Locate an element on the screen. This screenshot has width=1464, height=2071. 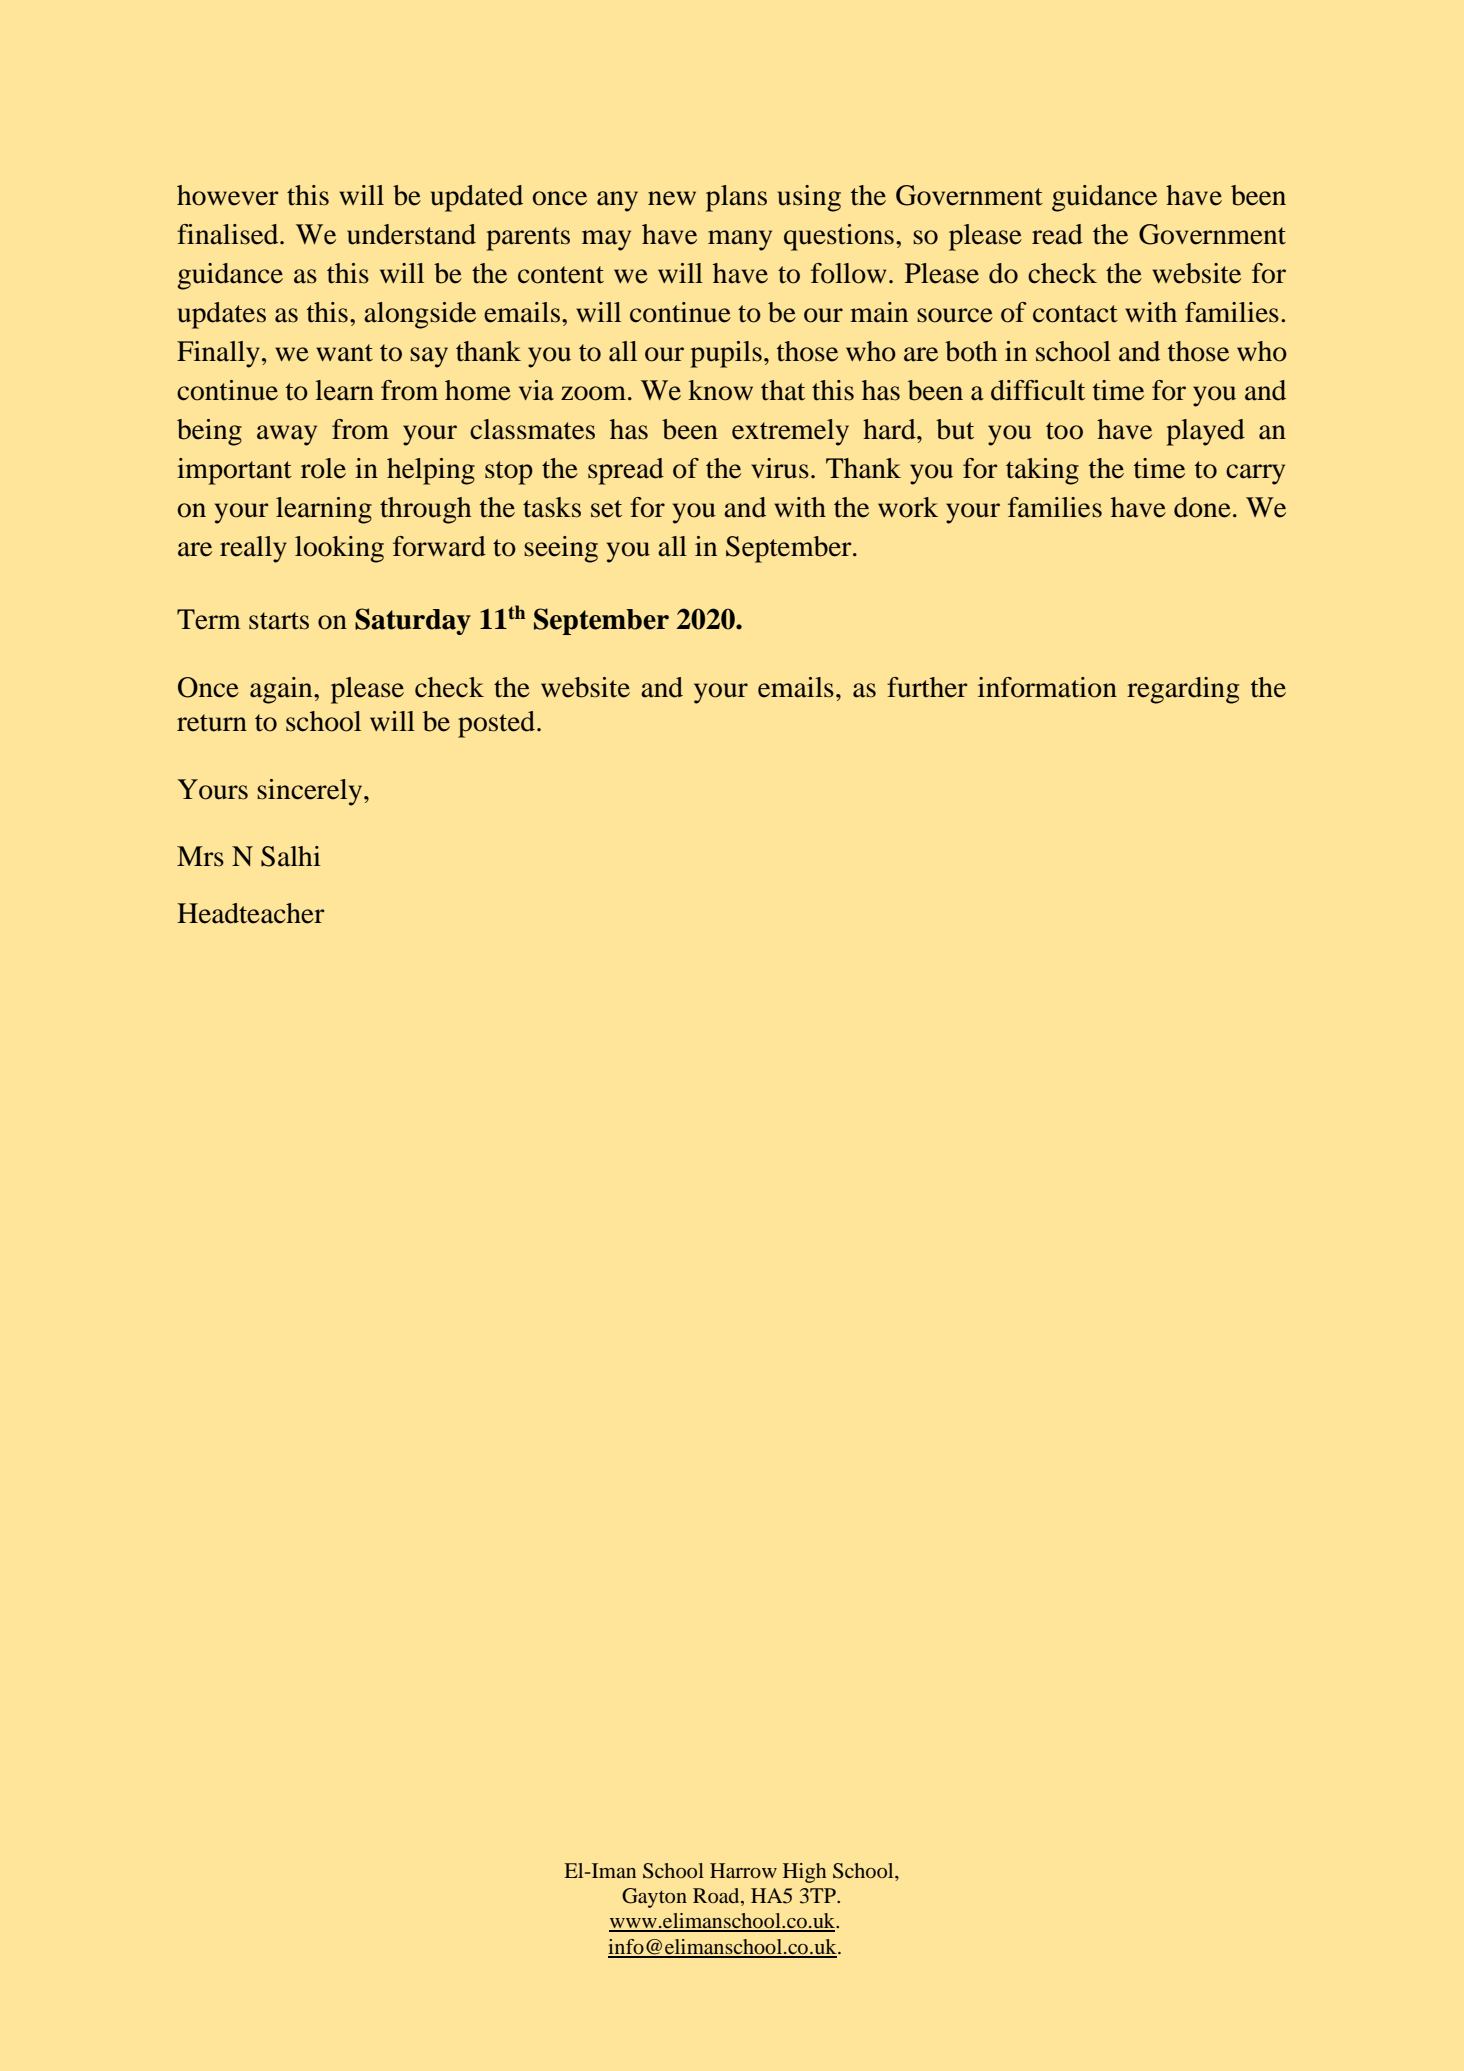
High is located at coordinates (804, 1873).
